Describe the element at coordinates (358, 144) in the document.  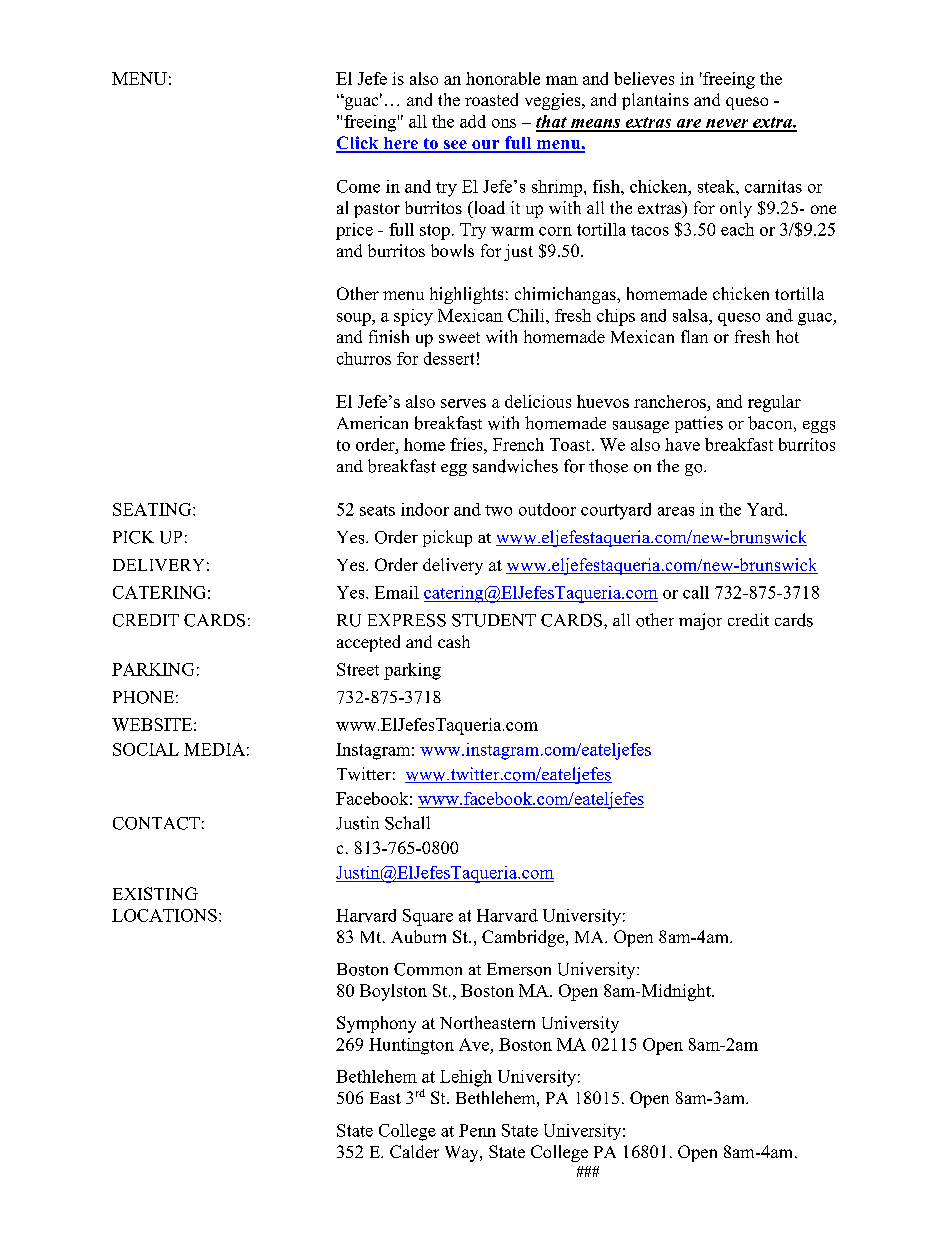
I see `Click` at that location.
